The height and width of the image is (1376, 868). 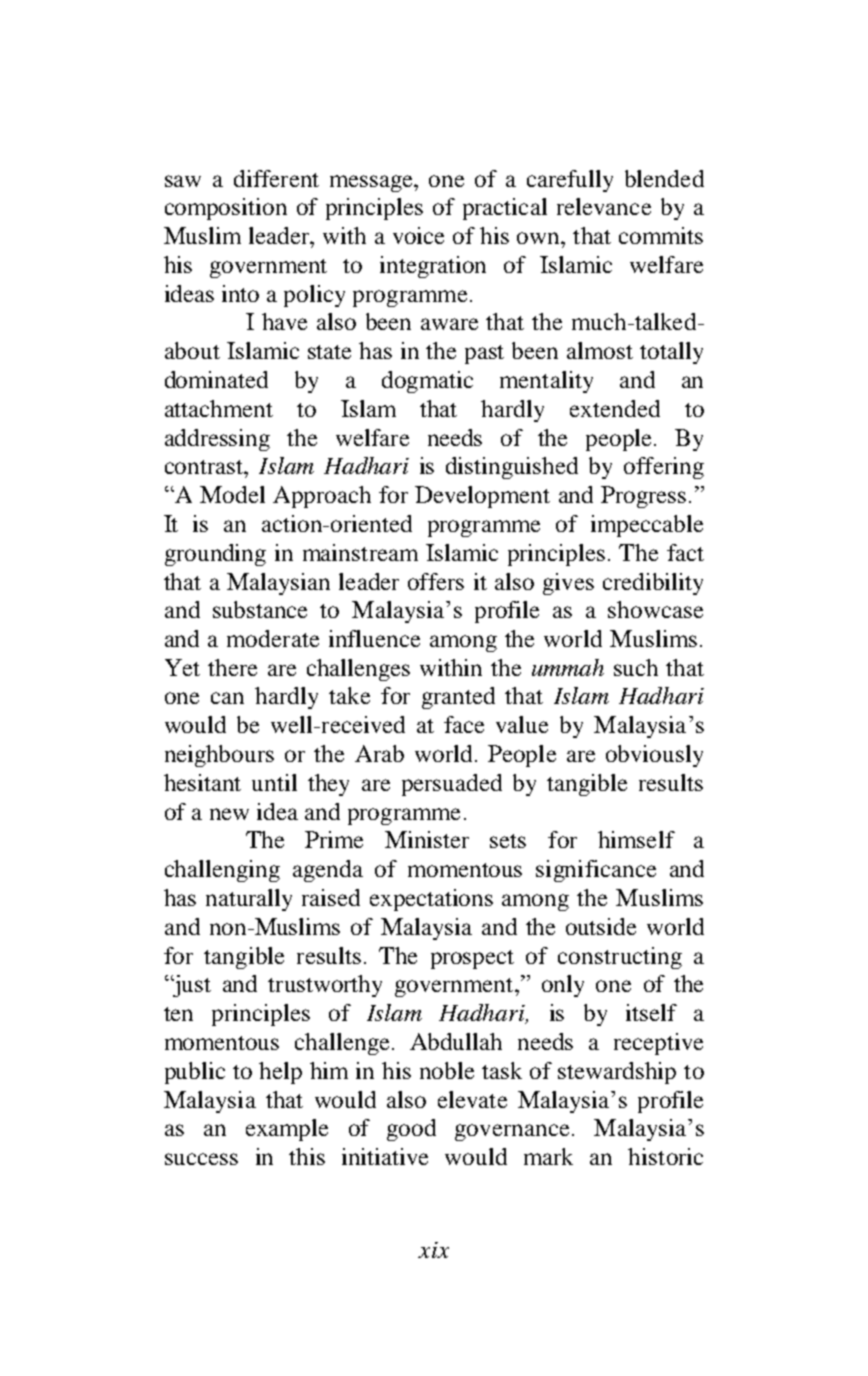 What do you see at coordinates (418, 235) in the image?
I see `voice` at bounding box center [418, 235].
